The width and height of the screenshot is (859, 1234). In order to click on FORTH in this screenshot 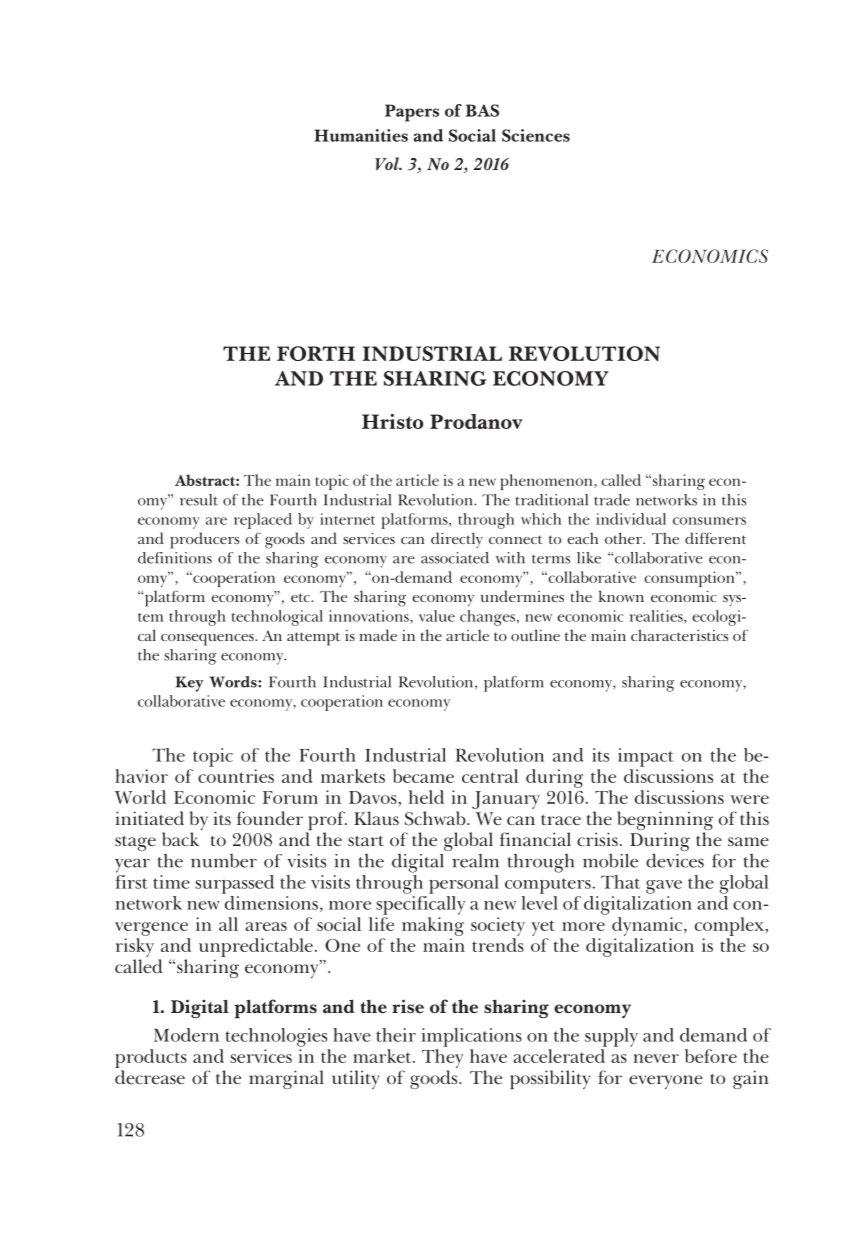, I will do `click(316, 353)`.
